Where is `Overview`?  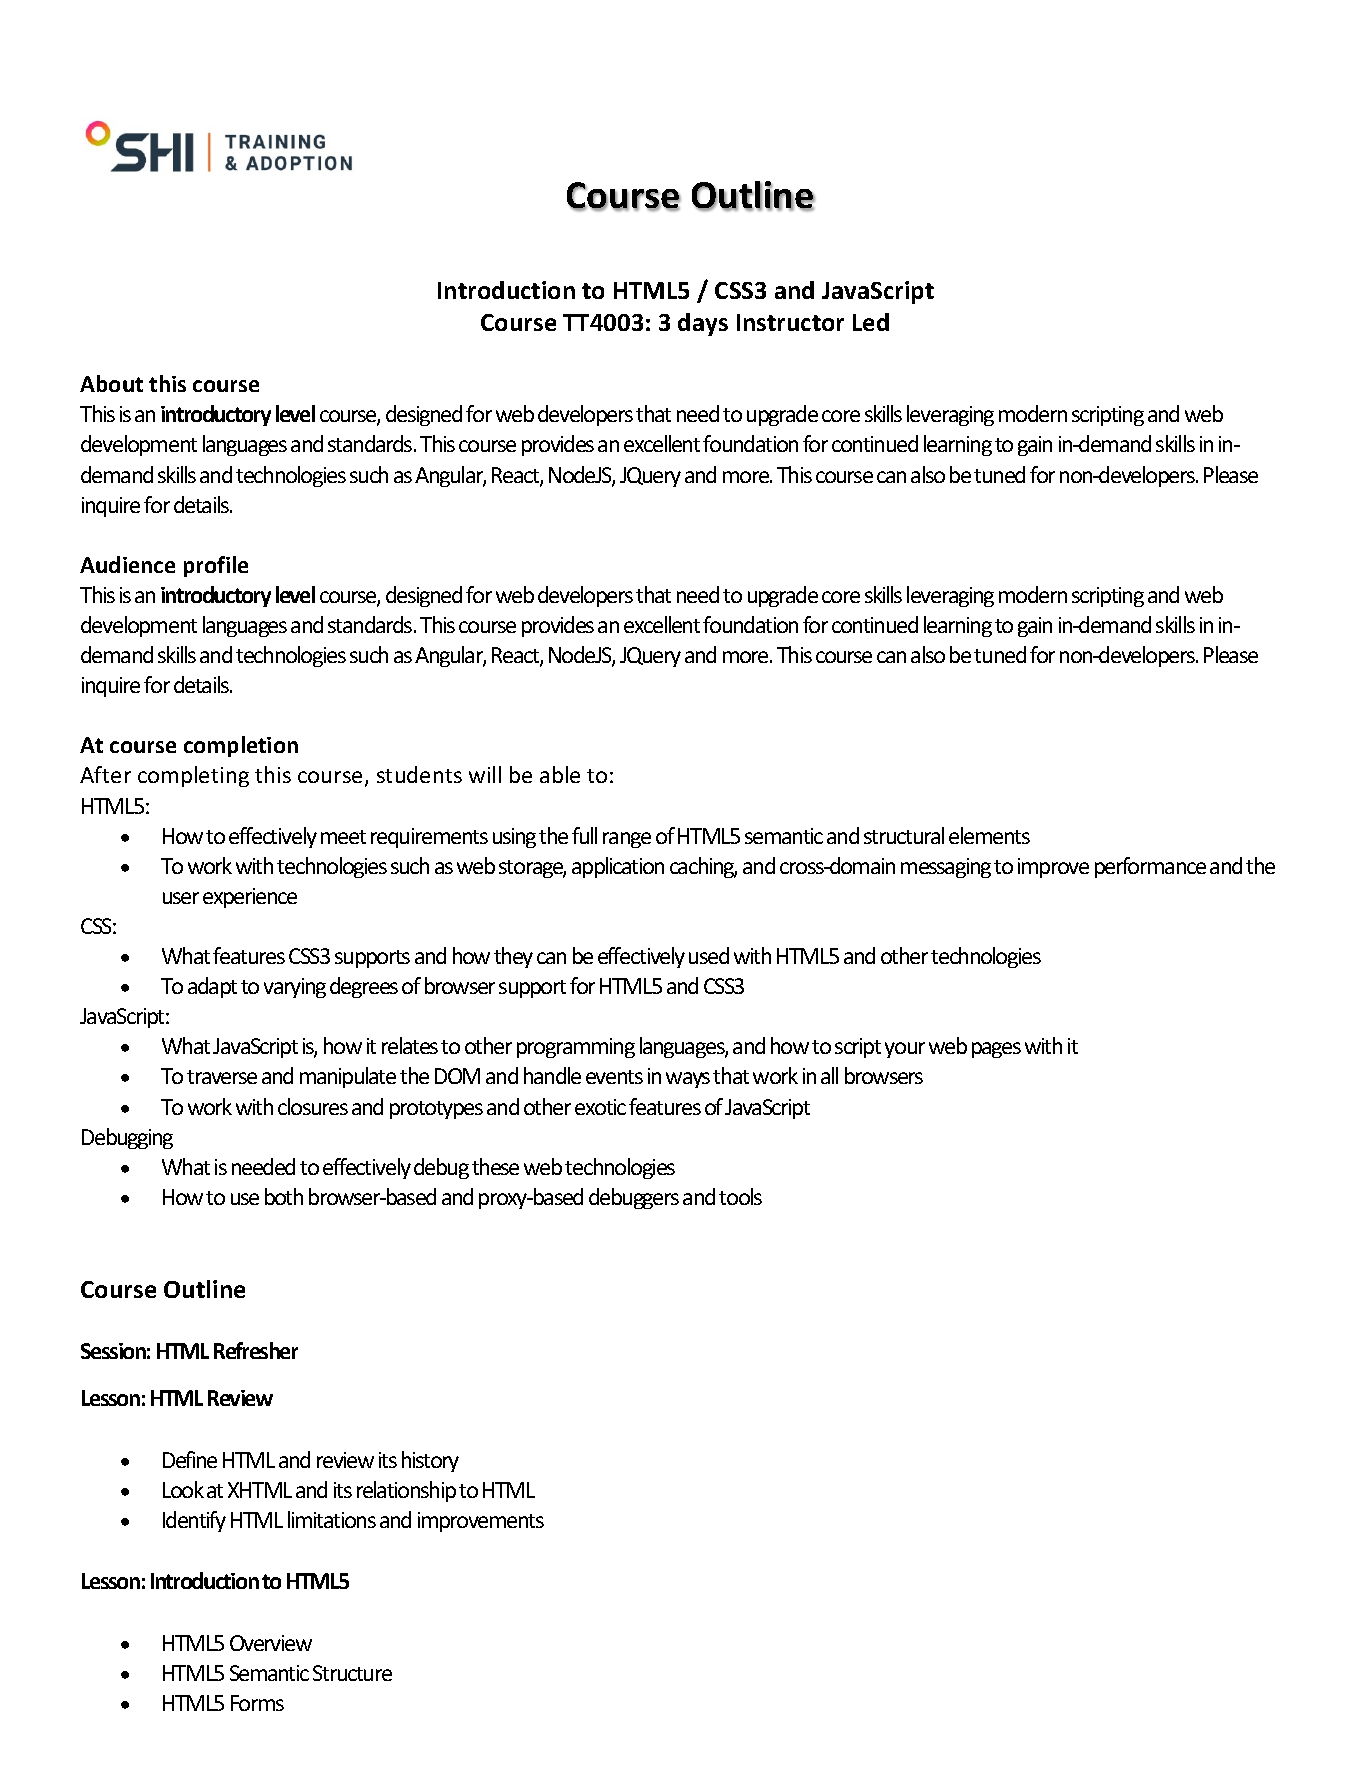
Overview is located at coordinates (271, 1643).
